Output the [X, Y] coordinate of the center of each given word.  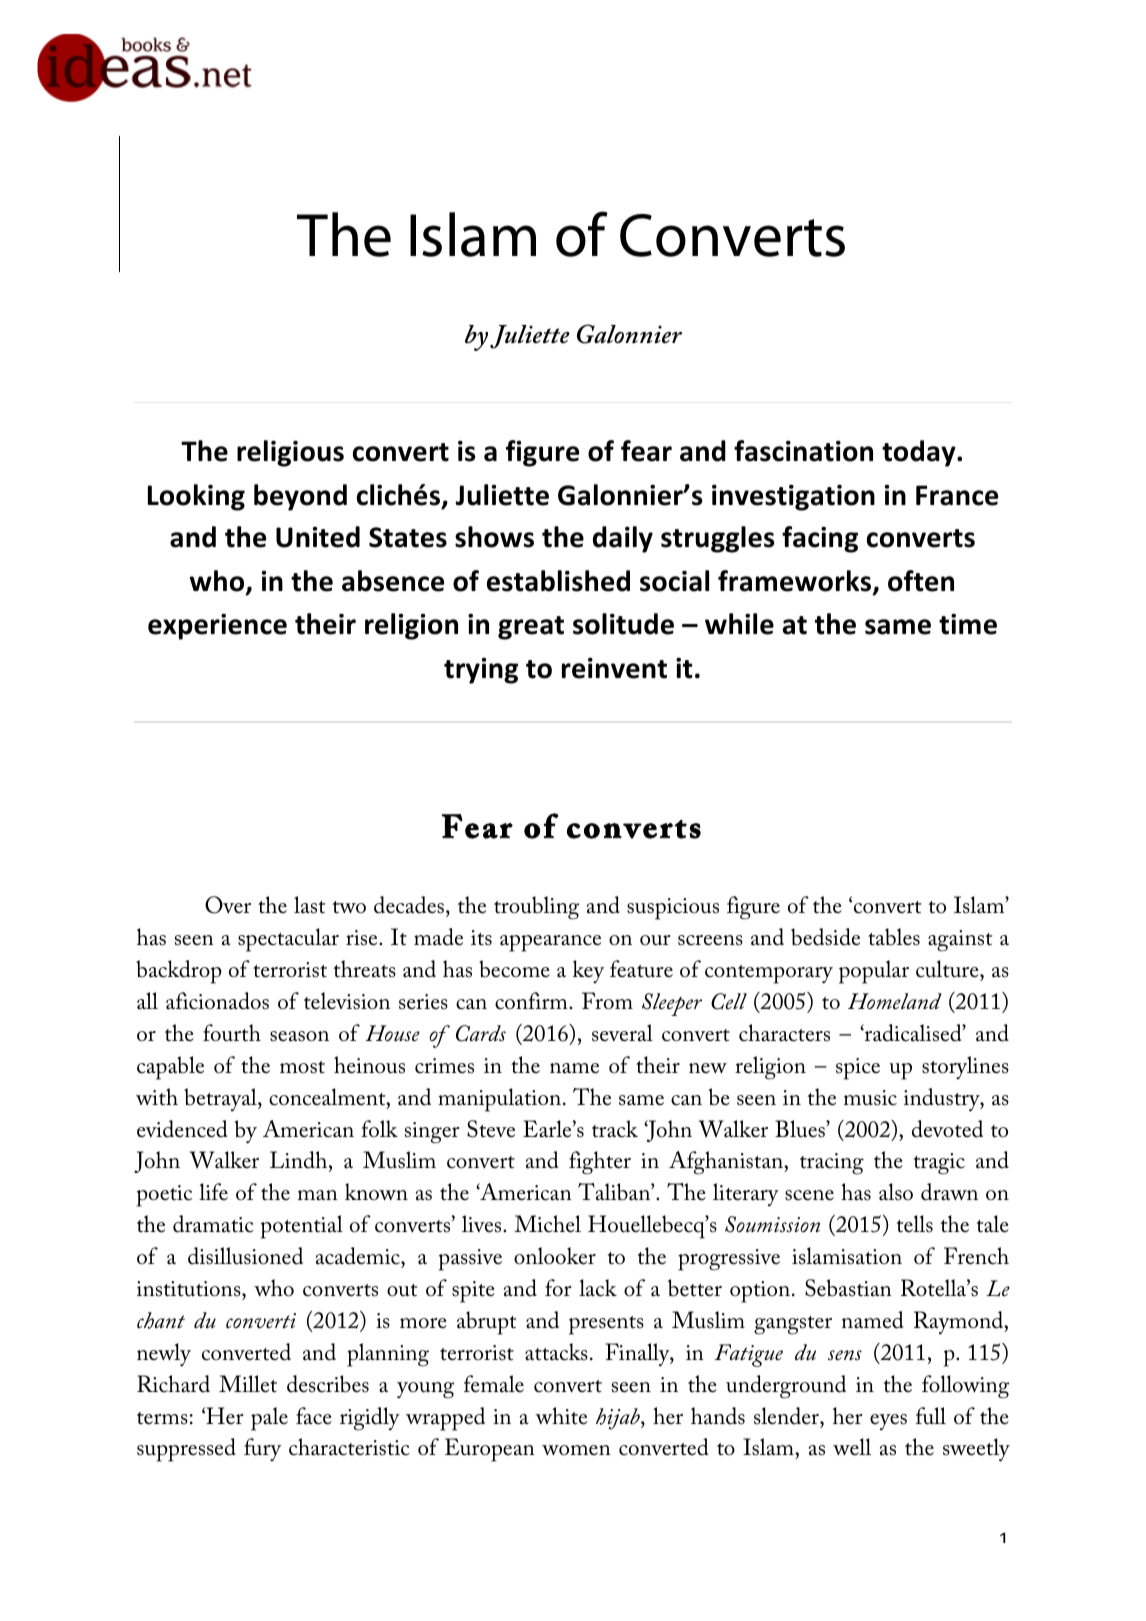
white [561, 1416]
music [870, 1098]
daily [623, 539]
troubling [536, 908]
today [920, 453]
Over [228, 905]
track [615, 1129]
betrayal [221, 1099]
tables [894, 937]
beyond [300, 497]
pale [269, 1419]
